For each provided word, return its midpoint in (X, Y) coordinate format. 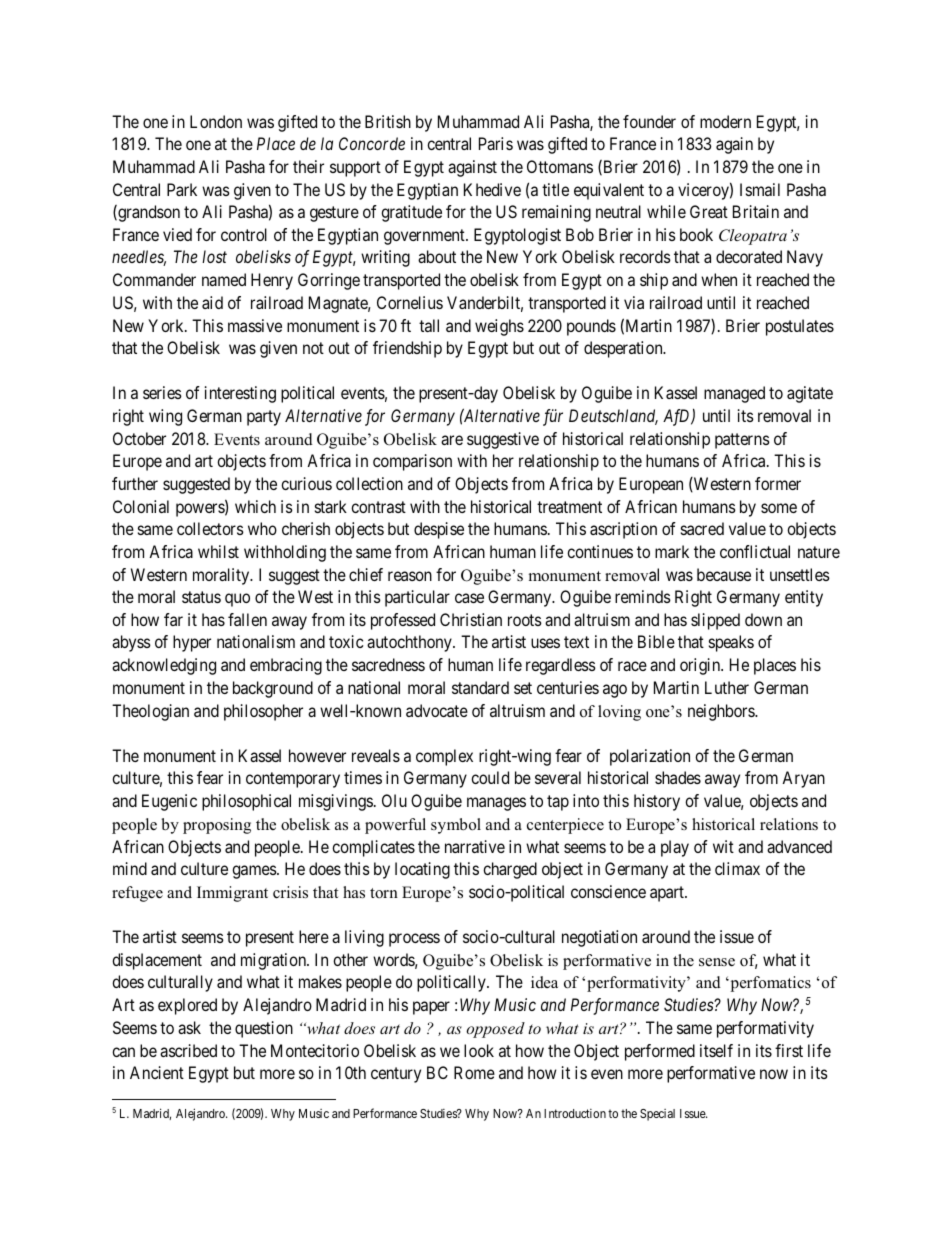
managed (734, 394)
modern (725, 121)
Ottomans (560, 166)
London (216, 121)
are (452, 440)
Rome (474, 1072)
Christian (471, 619)
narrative (475, 846)
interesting (240, 394)
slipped (715, 621)
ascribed (188, 1050)
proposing (217, 826)
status (201, 597)
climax (737, 868)
